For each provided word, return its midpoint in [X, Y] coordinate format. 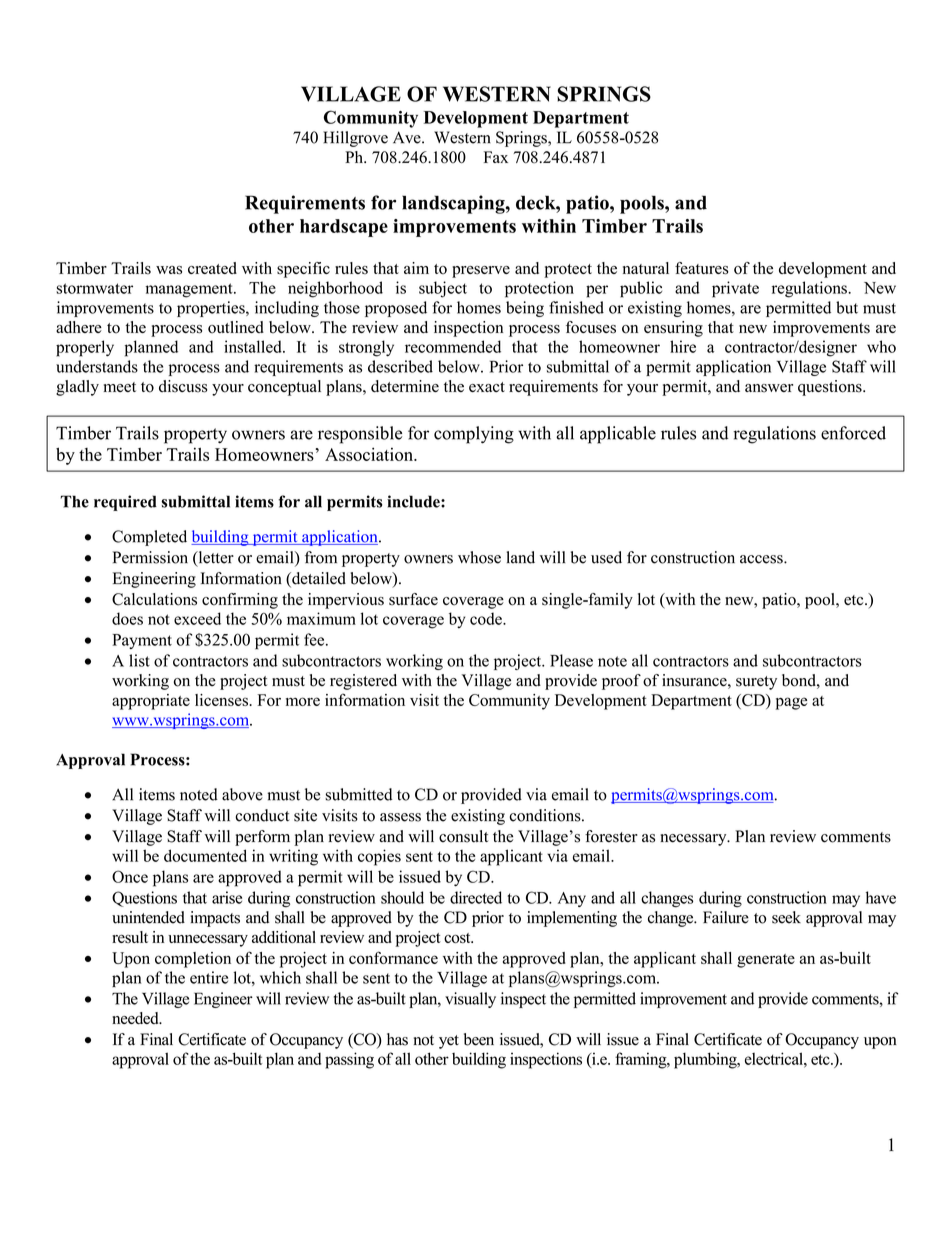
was [169, 270]
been [479, 1039]
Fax [496, 157]
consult [463, 836]
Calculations [154, 599]
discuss [183, 386]
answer [769, 388]
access [762, 559]
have [881, 897]
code [487, 618]
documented [205, 855]
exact [487, 387]
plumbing [706, 1060]
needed [136, 1018]
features [701, 268]
